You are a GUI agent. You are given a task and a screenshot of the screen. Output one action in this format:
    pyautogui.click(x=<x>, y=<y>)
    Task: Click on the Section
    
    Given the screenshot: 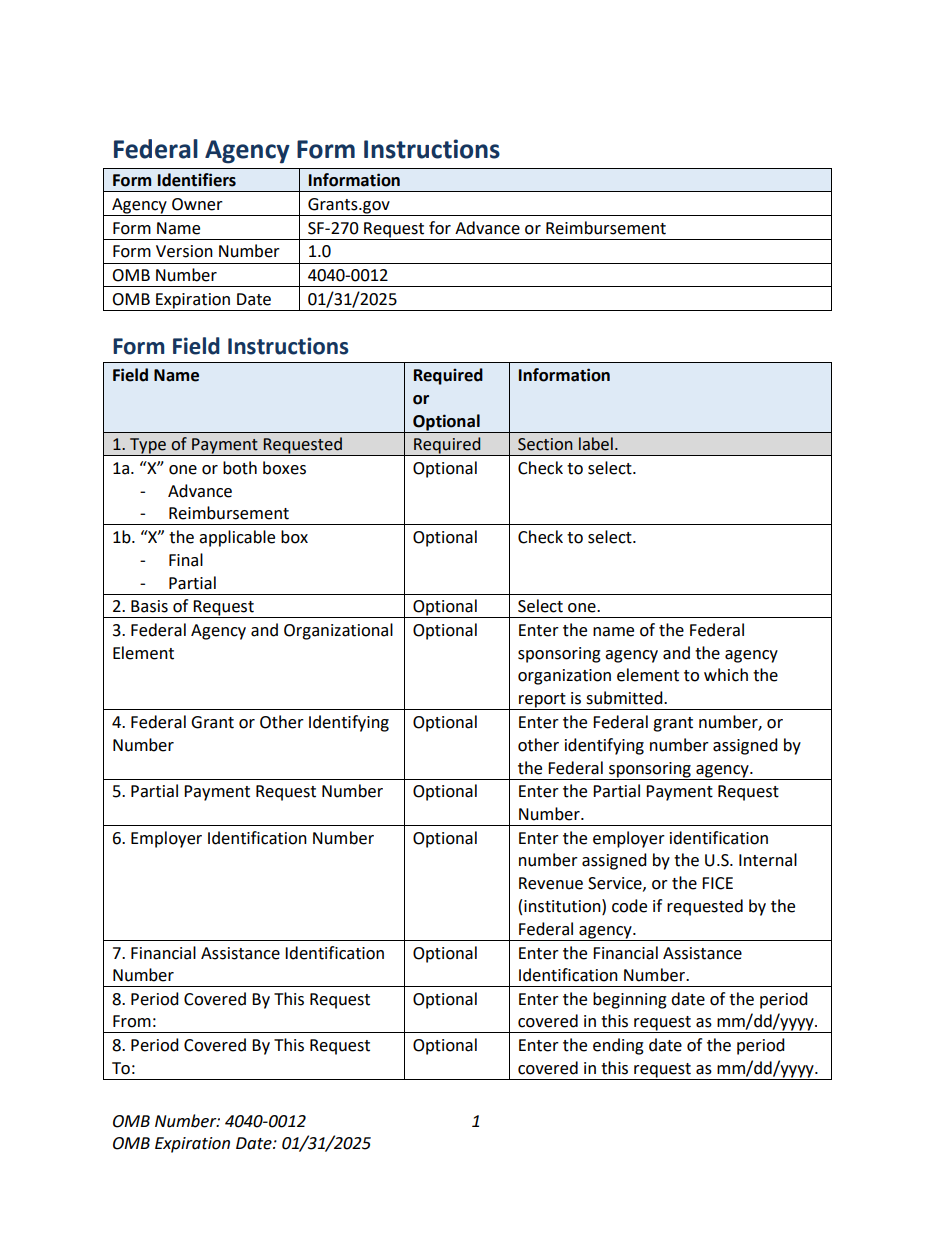 What is the action you would take?
    pyautogui.click(x=545, y=444)
